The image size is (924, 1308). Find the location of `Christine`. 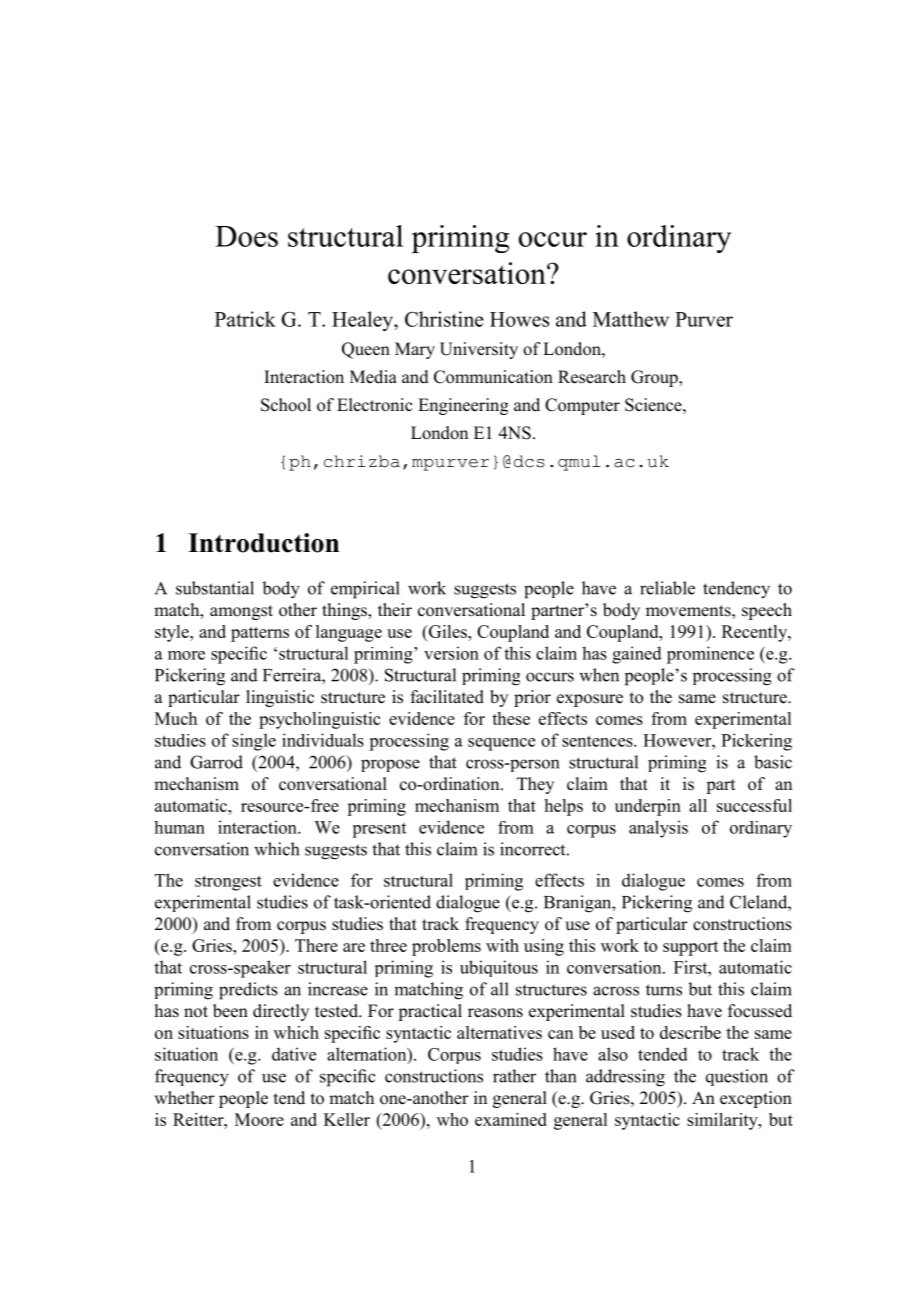

Christine is located at coordinates (444, 319).
